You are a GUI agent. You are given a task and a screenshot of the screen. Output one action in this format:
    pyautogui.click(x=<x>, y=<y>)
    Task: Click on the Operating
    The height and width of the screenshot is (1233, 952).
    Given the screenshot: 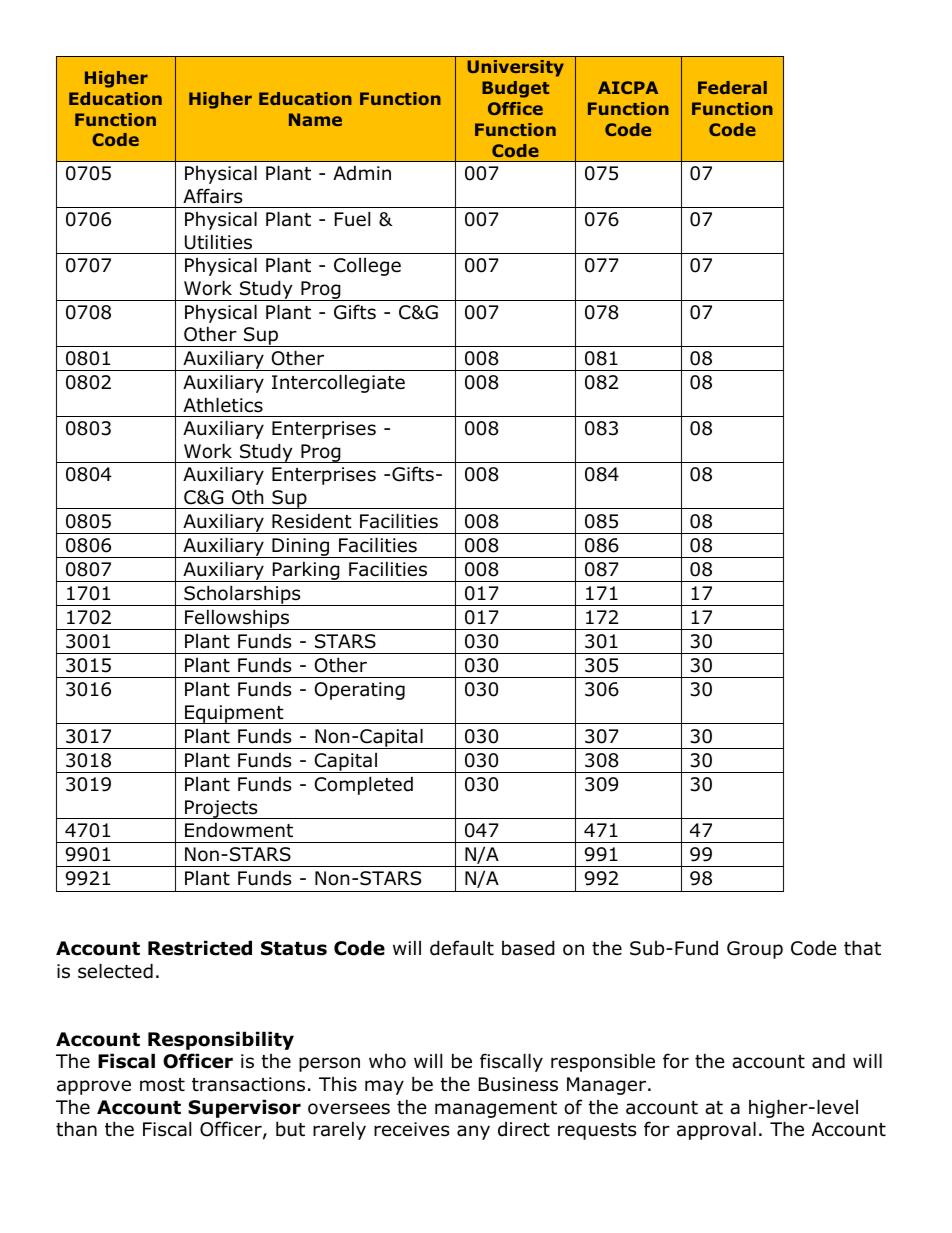 What is the action you would take?
    pyautogui.click(x=360, y=691)
